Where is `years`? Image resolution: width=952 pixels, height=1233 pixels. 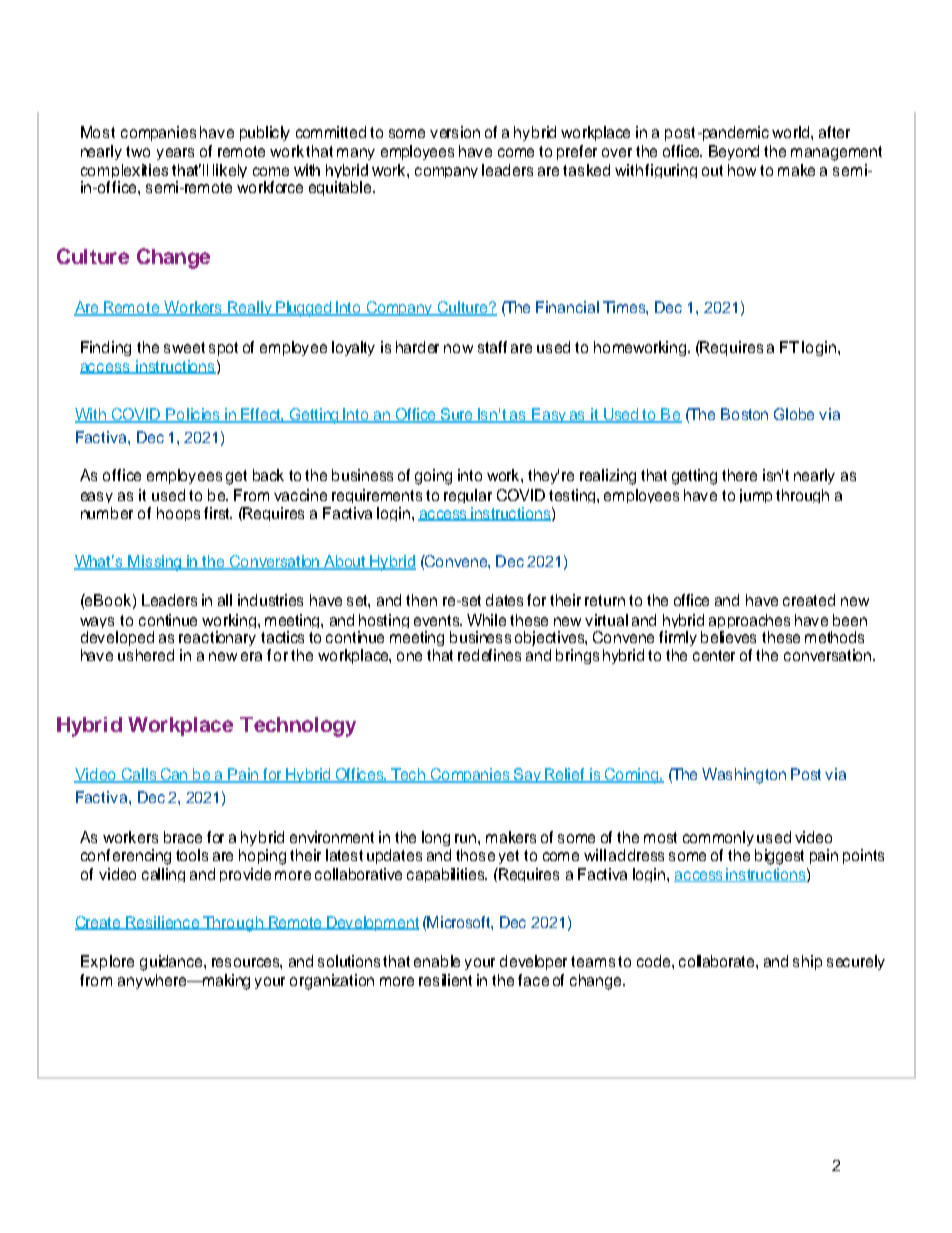
years is located at coordinates (175, 154).
